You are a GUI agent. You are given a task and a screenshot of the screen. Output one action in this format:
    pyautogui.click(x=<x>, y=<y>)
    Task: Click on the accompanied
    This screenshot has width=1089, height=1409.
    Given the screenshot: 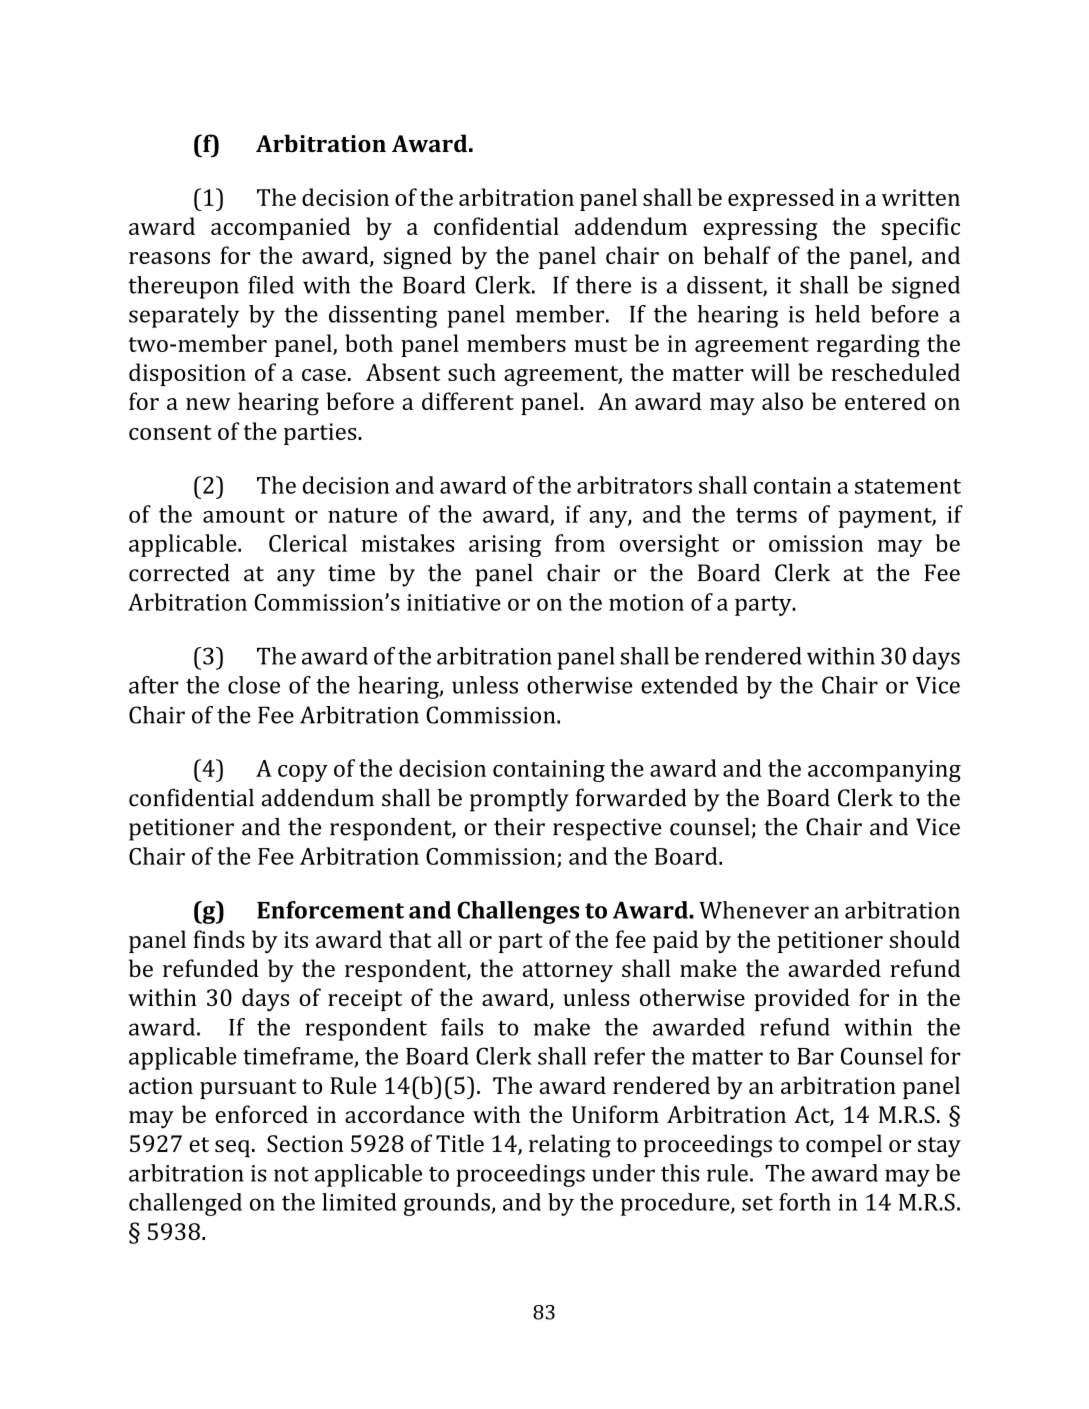 What is the action you would take?
    pyautogui.click(x=280, y=228)
